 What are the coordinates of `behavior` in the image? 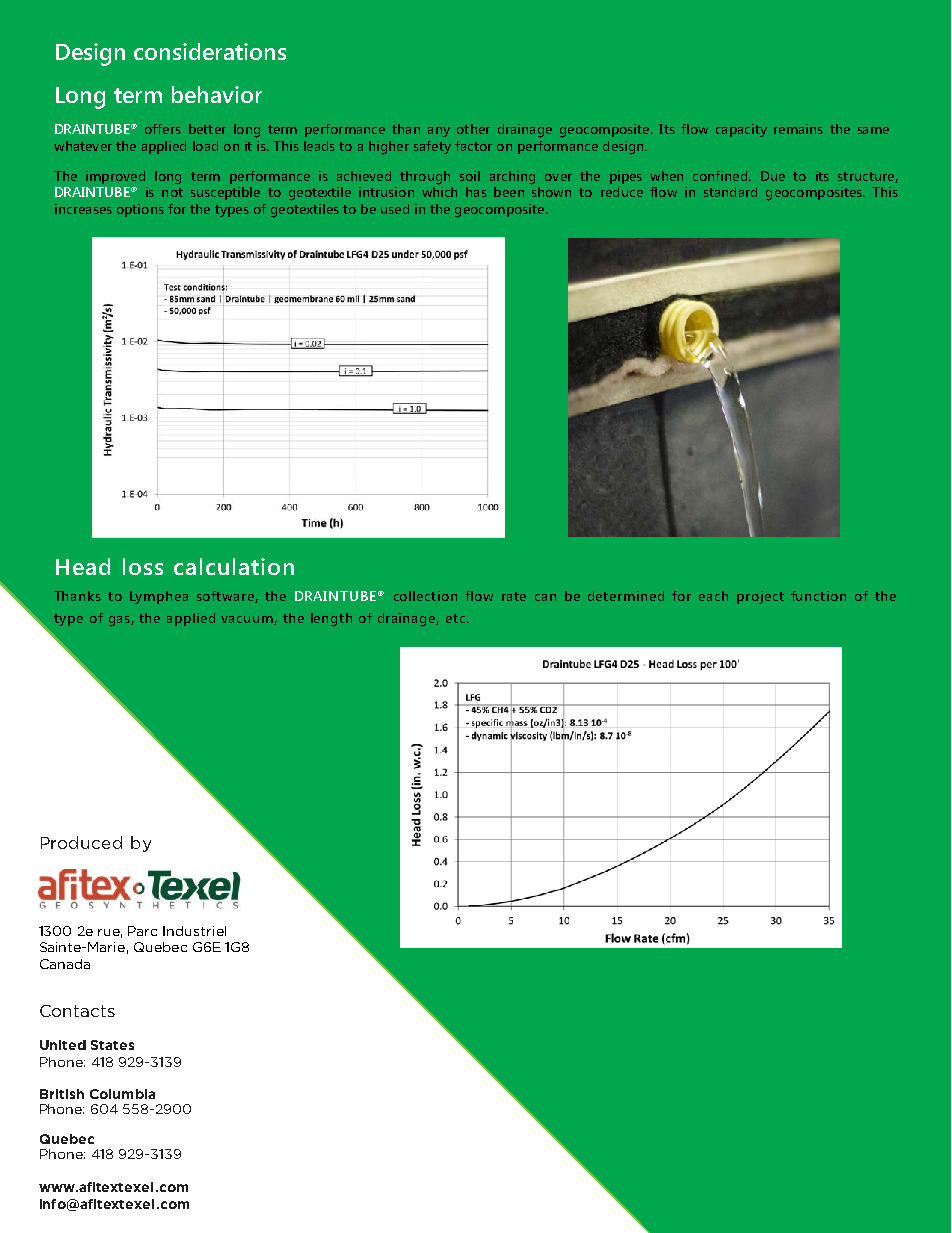 It's located at (217, 94).
